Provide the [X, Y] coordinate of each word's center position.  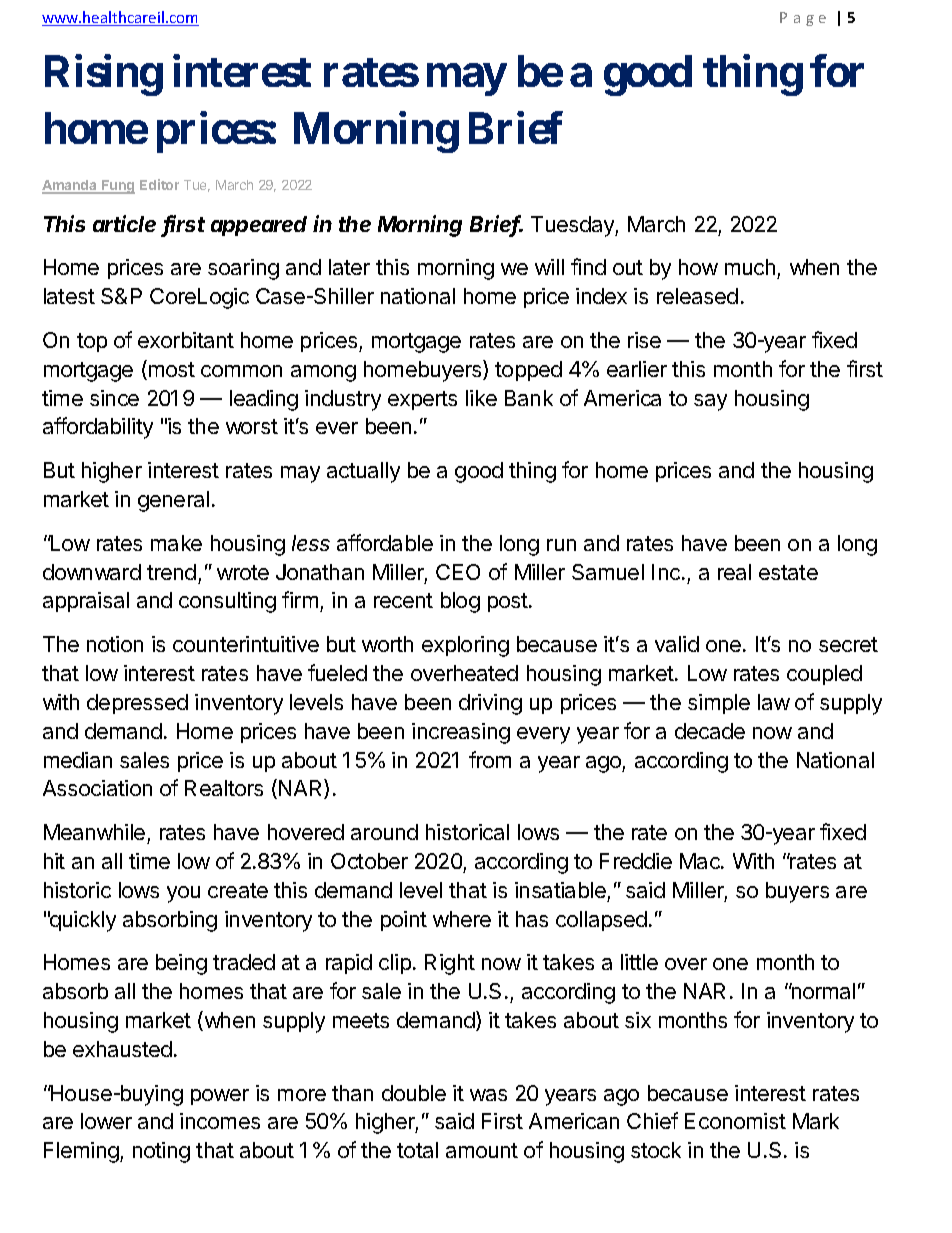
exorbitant [186, 340]
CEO [458, 572]
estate [788, 572]
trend [171, 572]
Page [803, 19]
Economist [735, 1121]
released [697, 296]
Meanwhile [94, 832]
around [384, 832]
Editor [159, 184]
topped [528, 371]
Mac [701, 861]
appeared [259, 226]
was [488, 1095]
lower [106, 1121]
